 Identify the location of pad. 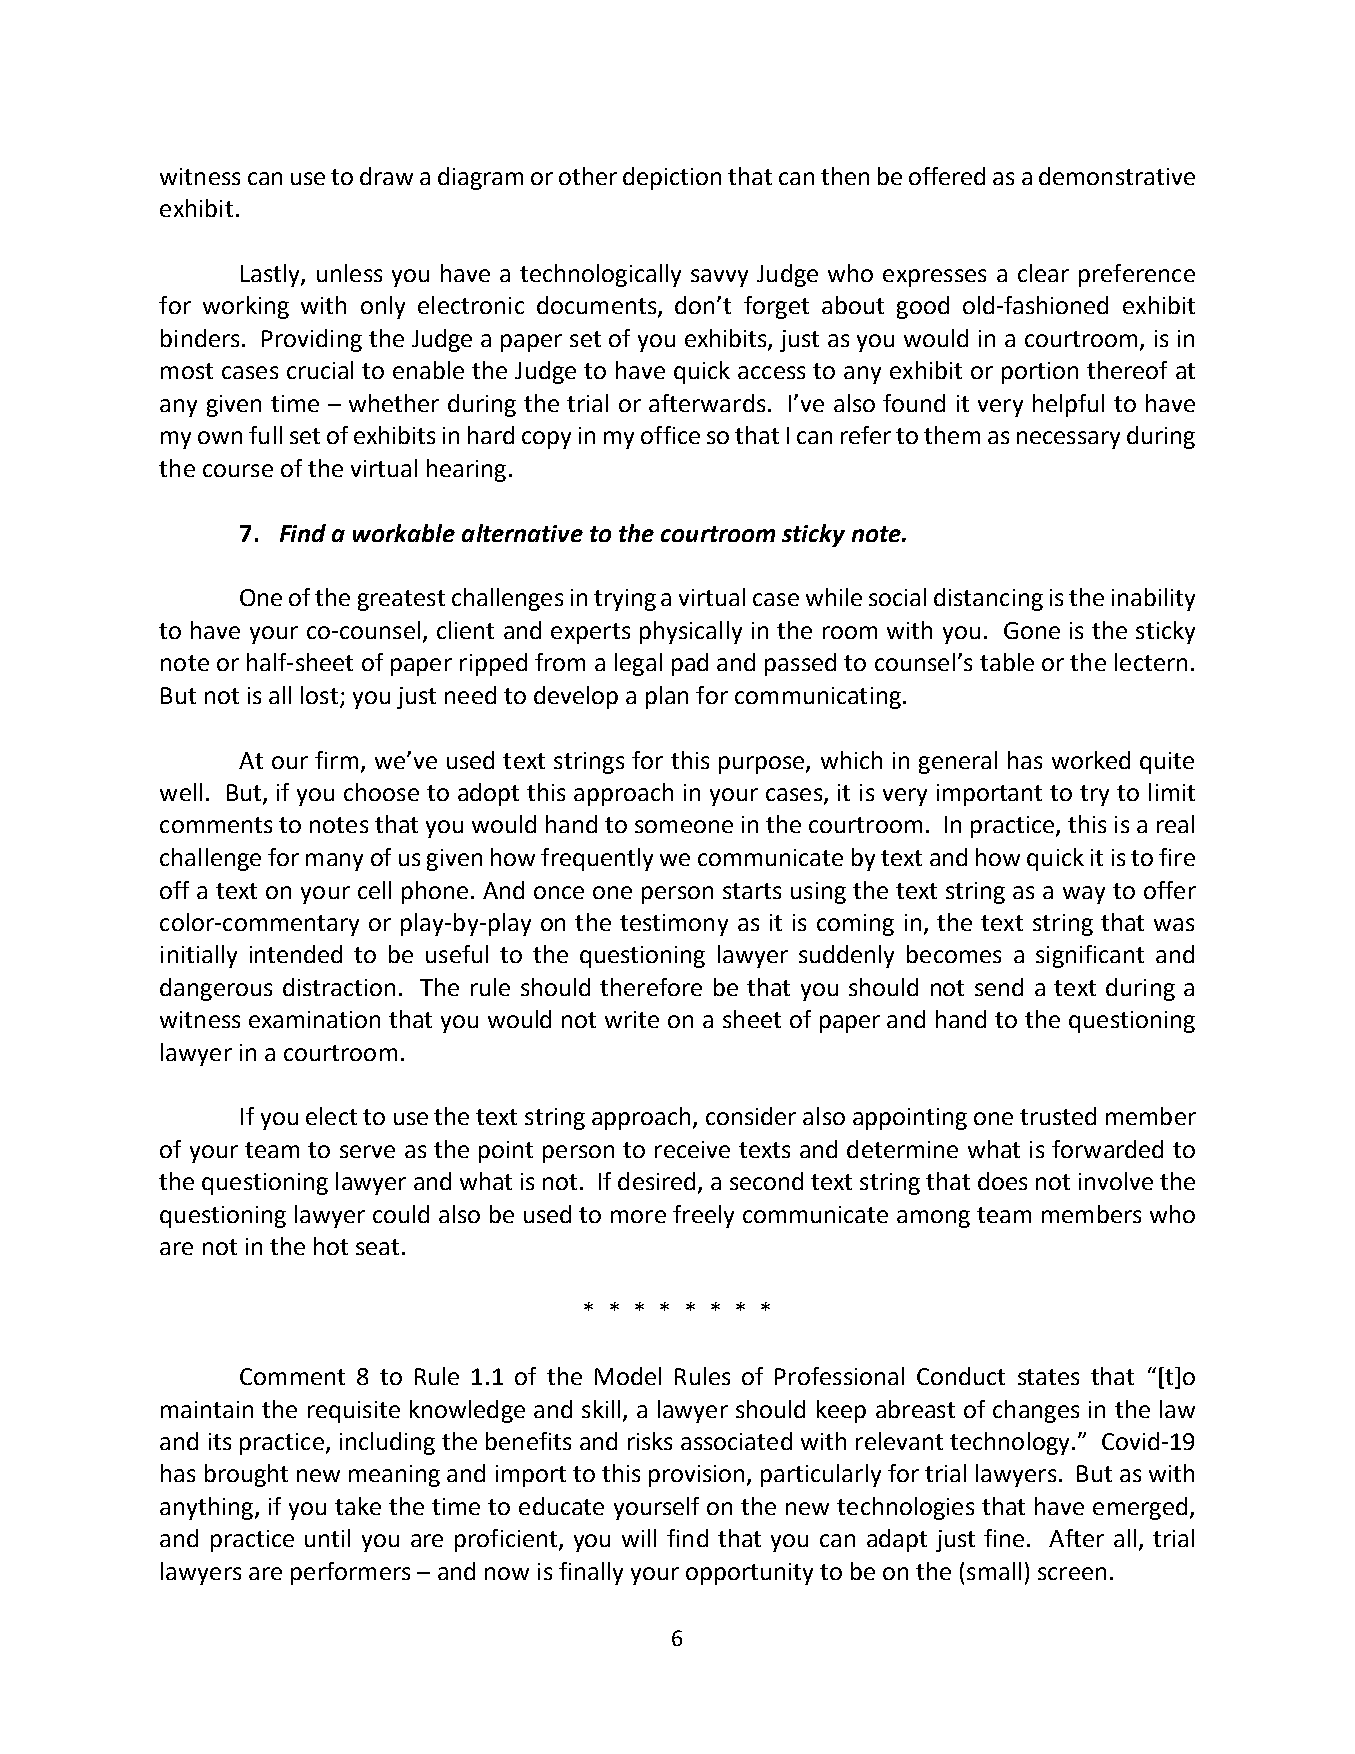
(690, 664).
